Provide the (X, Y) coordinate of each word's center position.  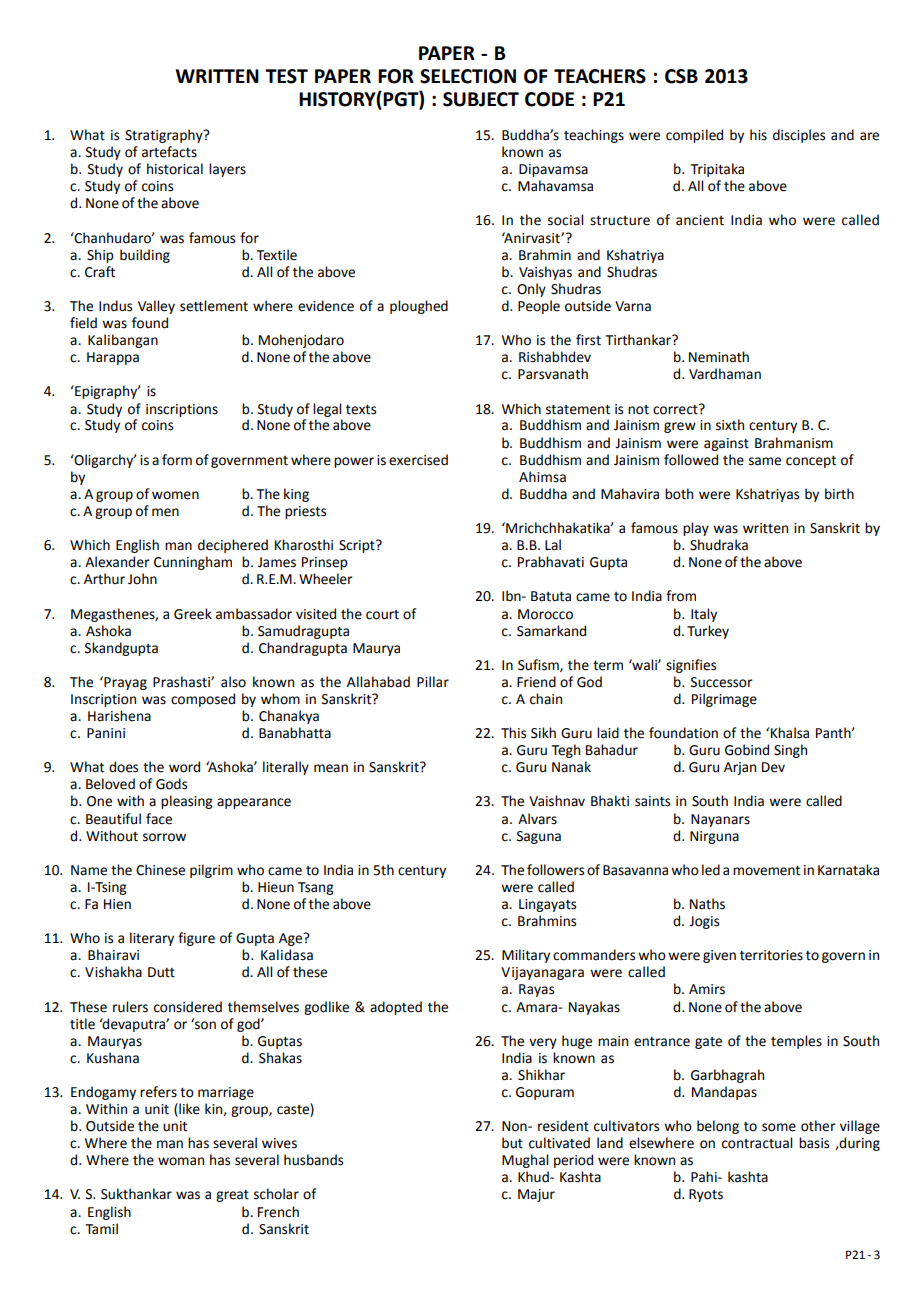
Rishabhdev (555, 357)
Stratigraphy (165, 136)
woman (181, 1161)
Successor (722, 682)
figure (196, 939)
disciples (799, 136)
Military (526, 956)
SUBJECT (481, 99)
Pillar (433, 682)
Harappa (113, 358)
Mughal (525, 1161)
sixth (730, 425)
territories (771, 955)
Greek (193, 614)
